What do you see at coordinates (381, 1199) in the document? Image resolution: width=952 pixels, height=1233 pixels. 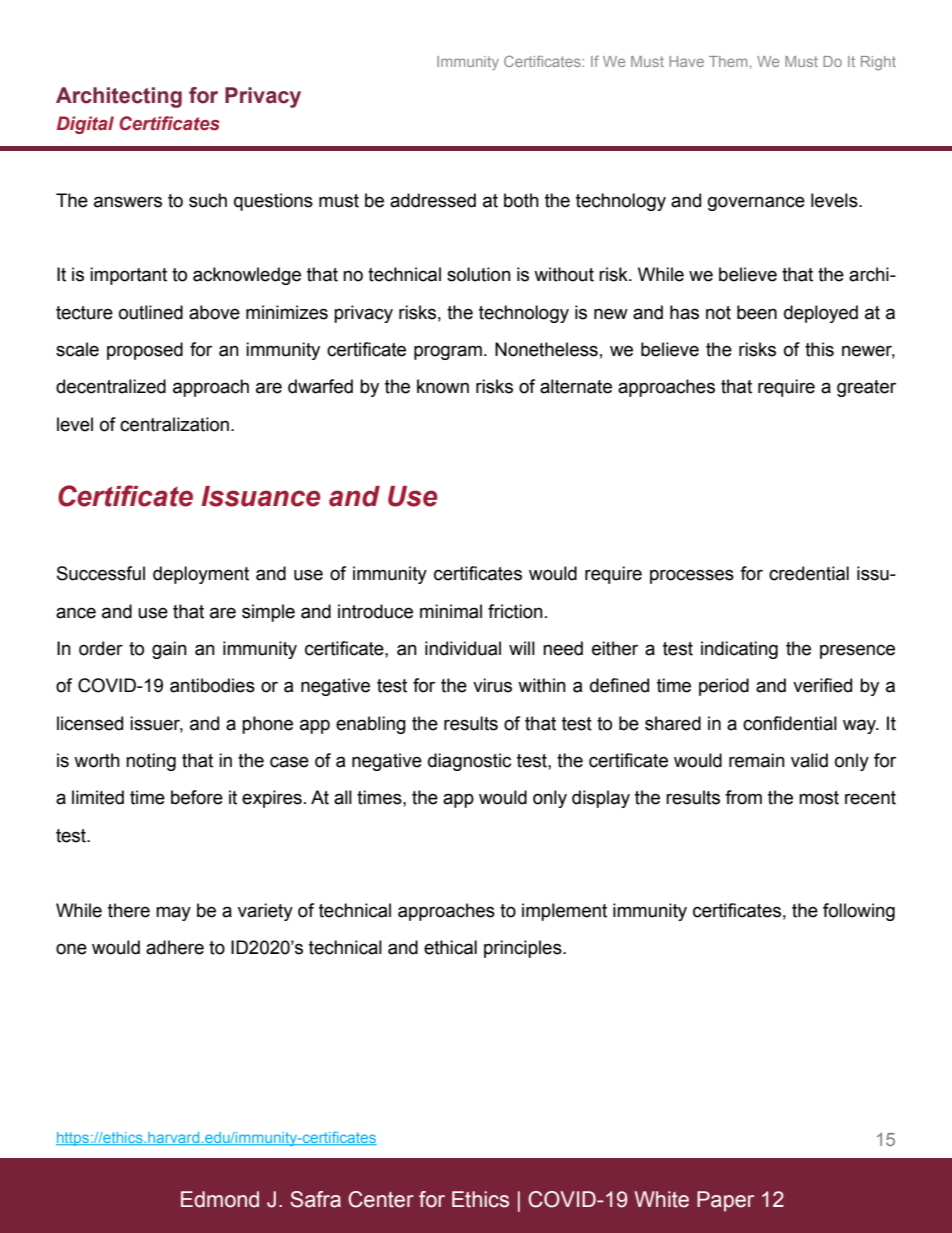 I see `Center` at bounding box center [381, 1199].
